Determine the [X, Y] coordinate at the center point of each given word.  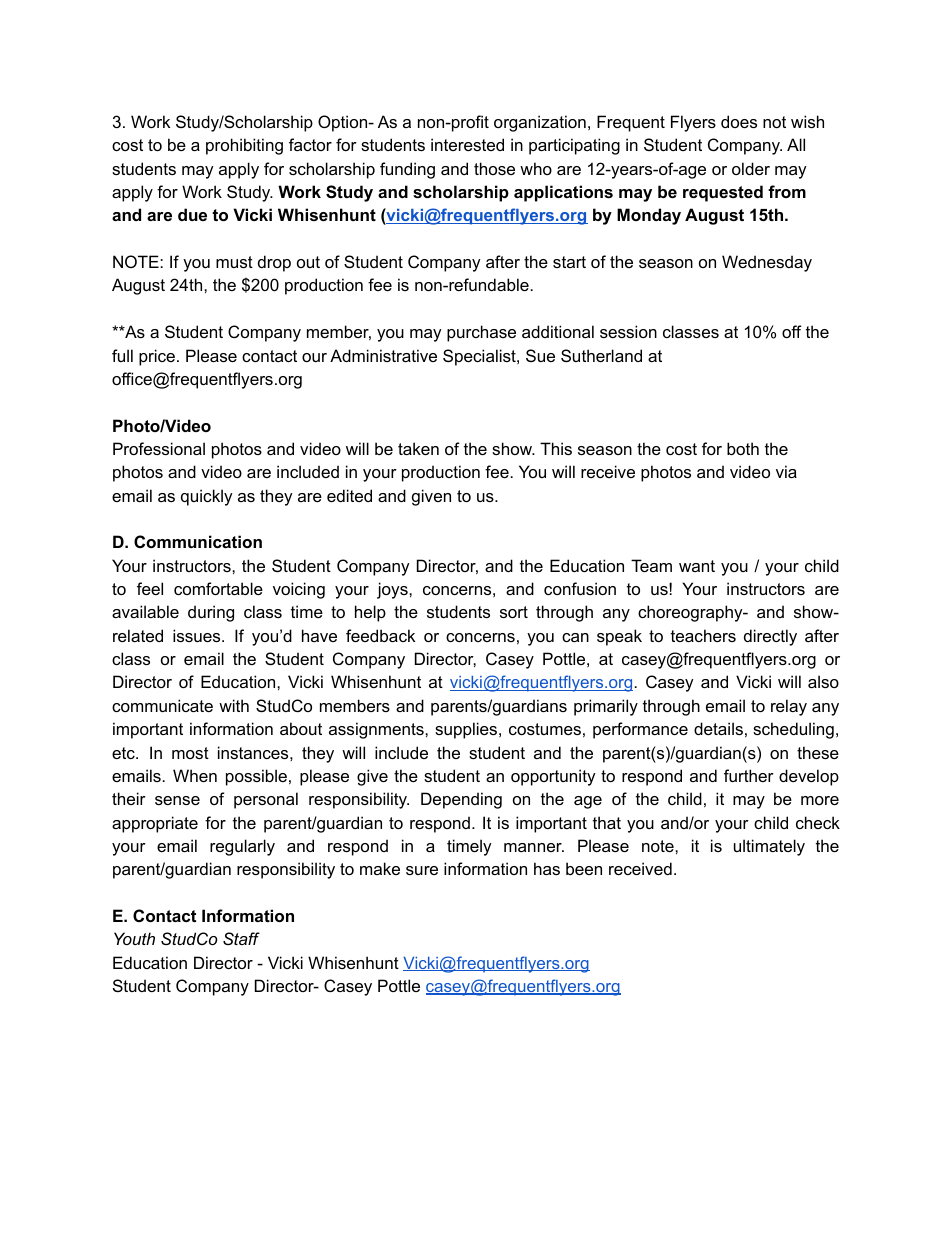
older [751, 168]
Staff [241, 938]
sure [422, 870]
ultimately [769, 847]
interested [467, 144]
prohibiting [244, 146]
